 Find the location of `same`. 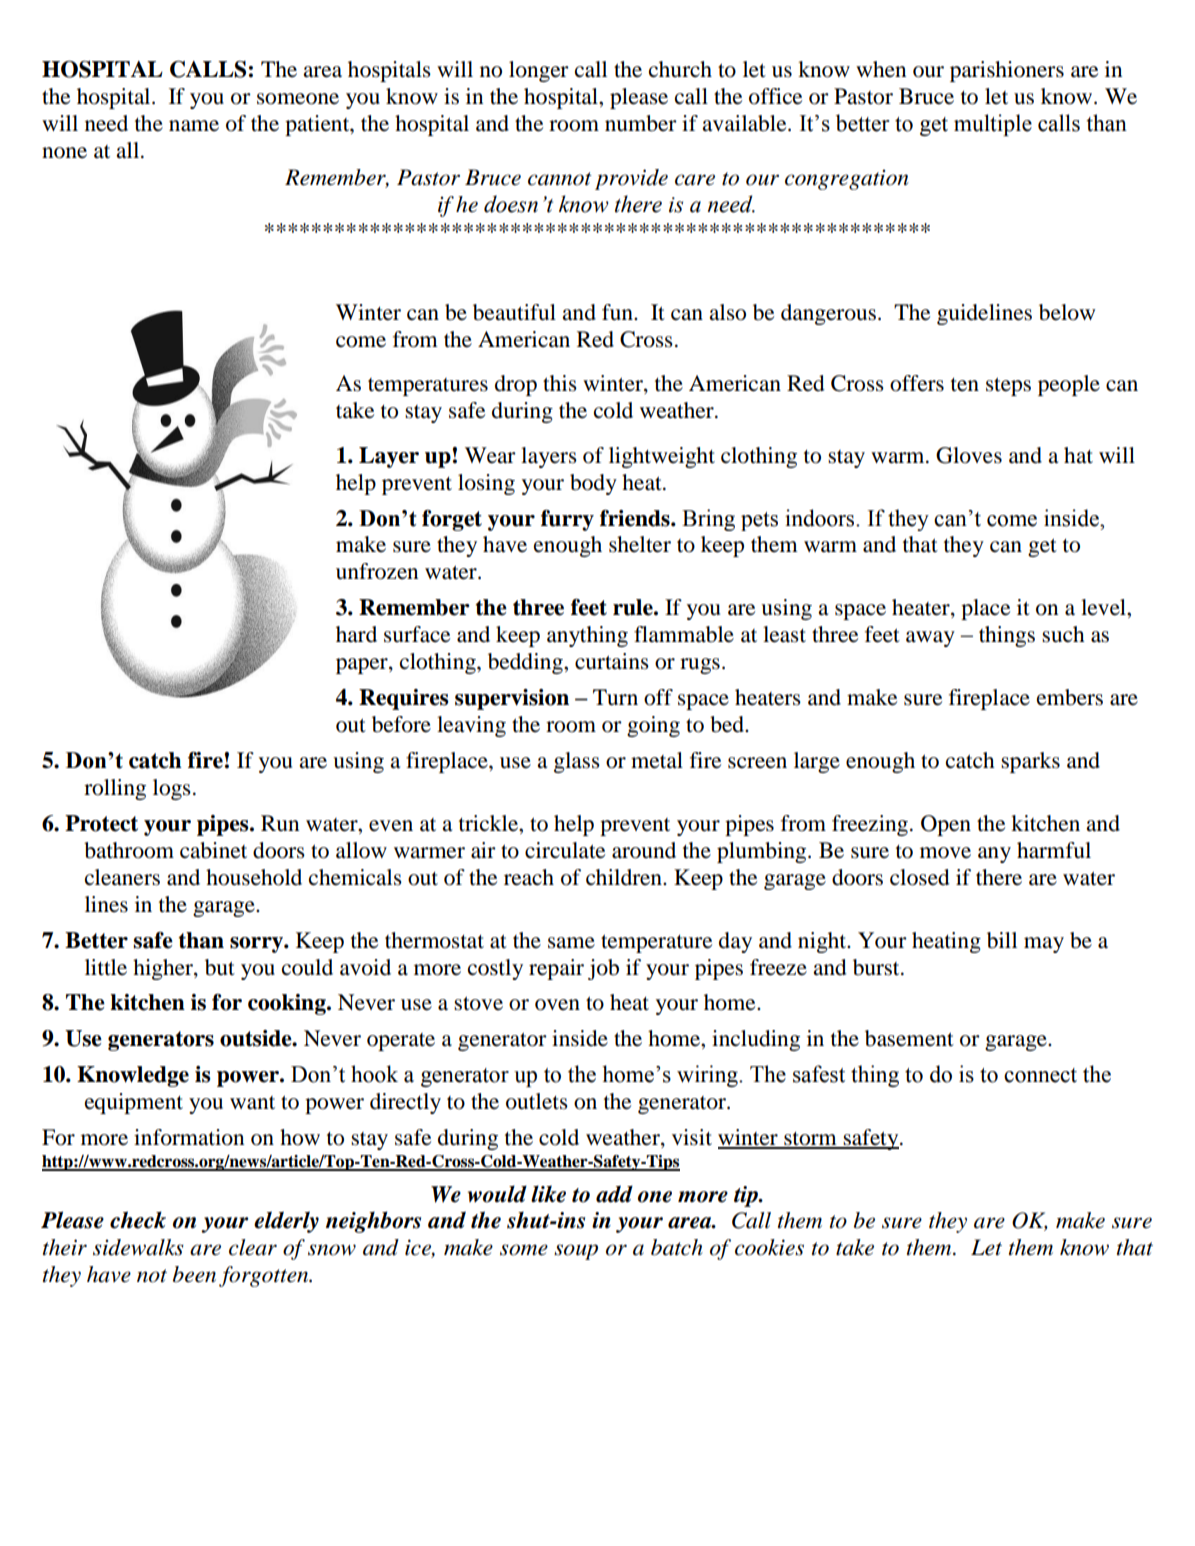

same is located at coordinates (571, 943).
